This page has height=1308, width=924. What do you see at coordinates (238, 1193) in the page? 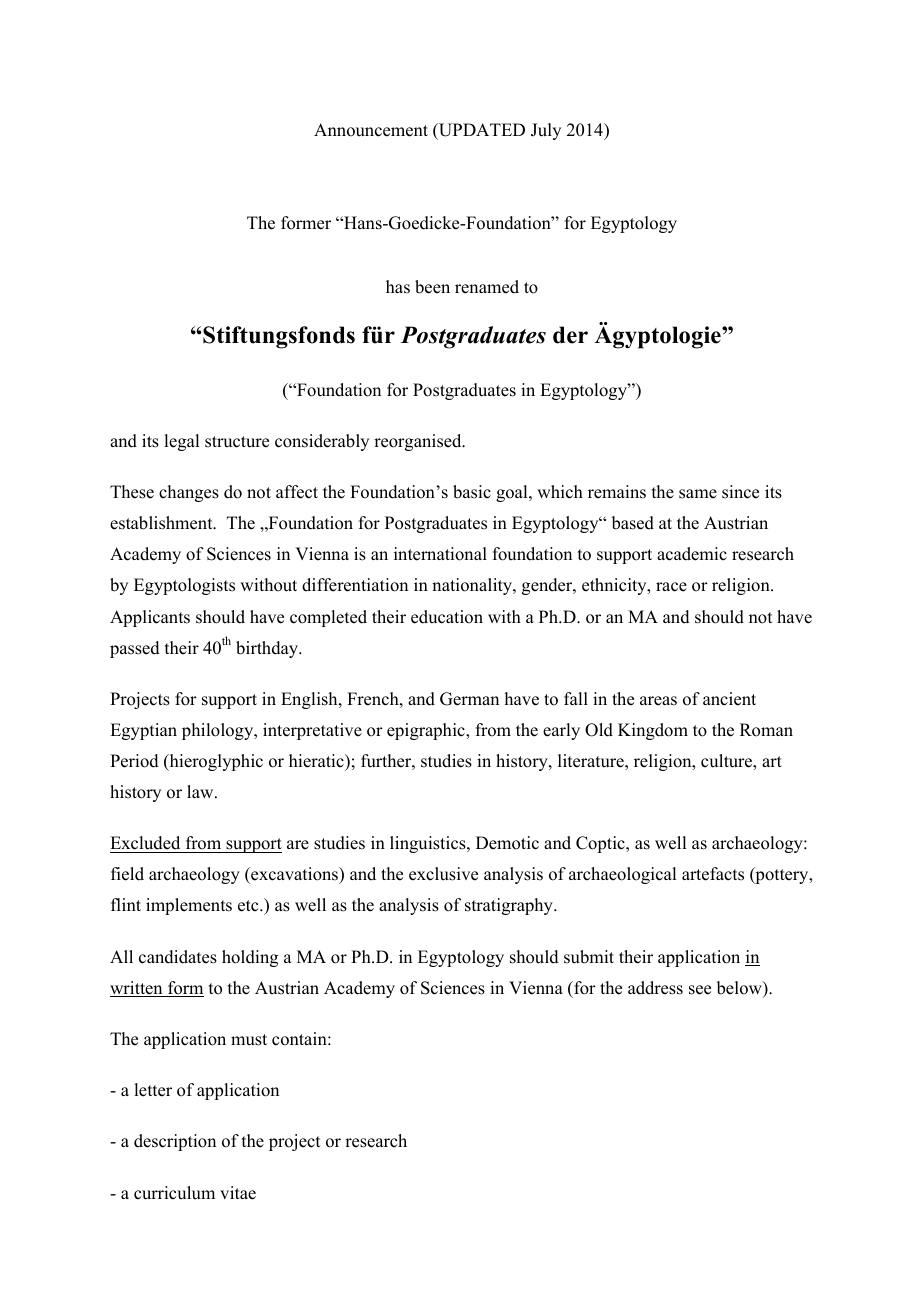
I see `vitae` at bounding box center [238, 1193].
